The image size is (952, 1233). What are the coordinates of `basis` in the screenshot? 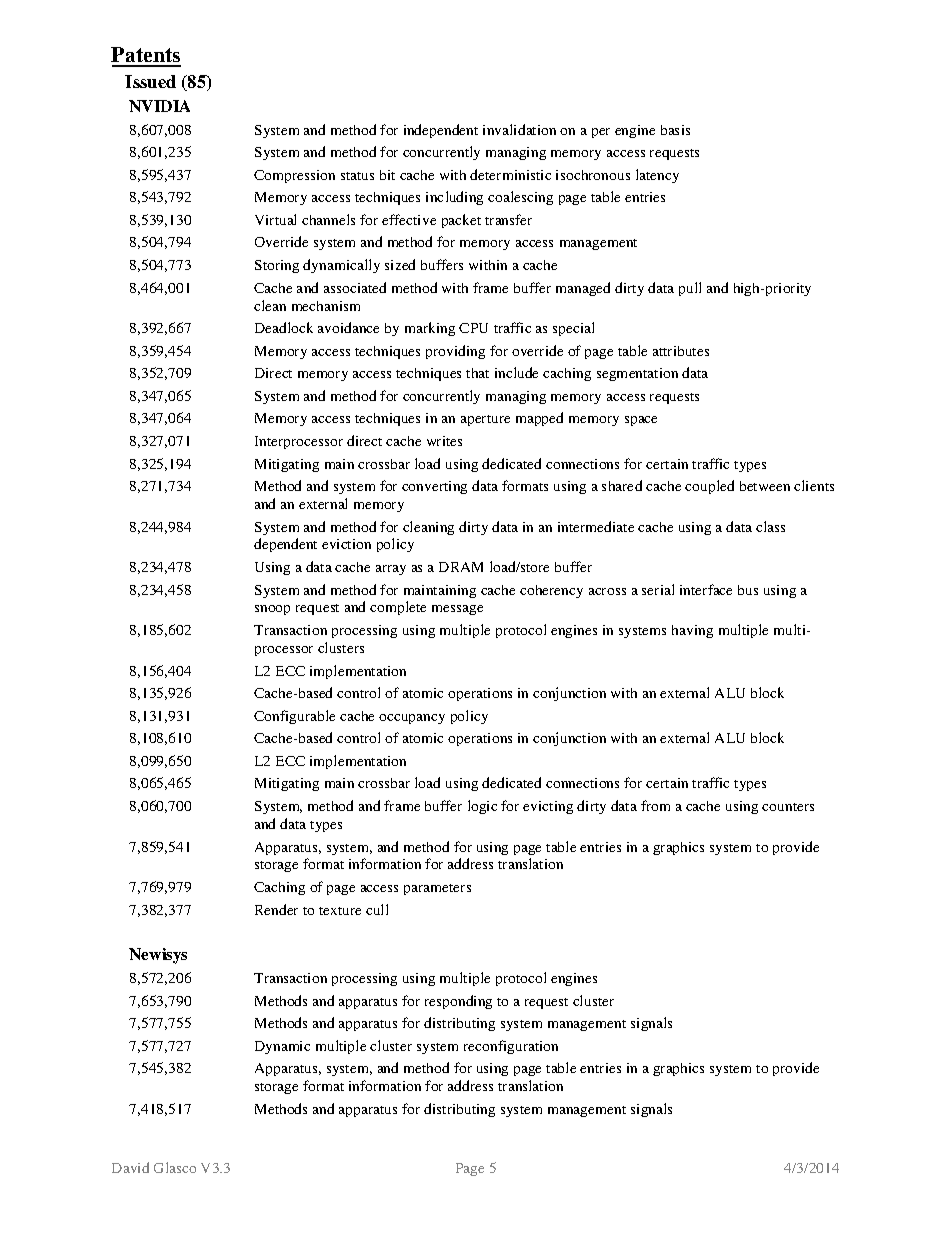 It's located at (675, 130).
